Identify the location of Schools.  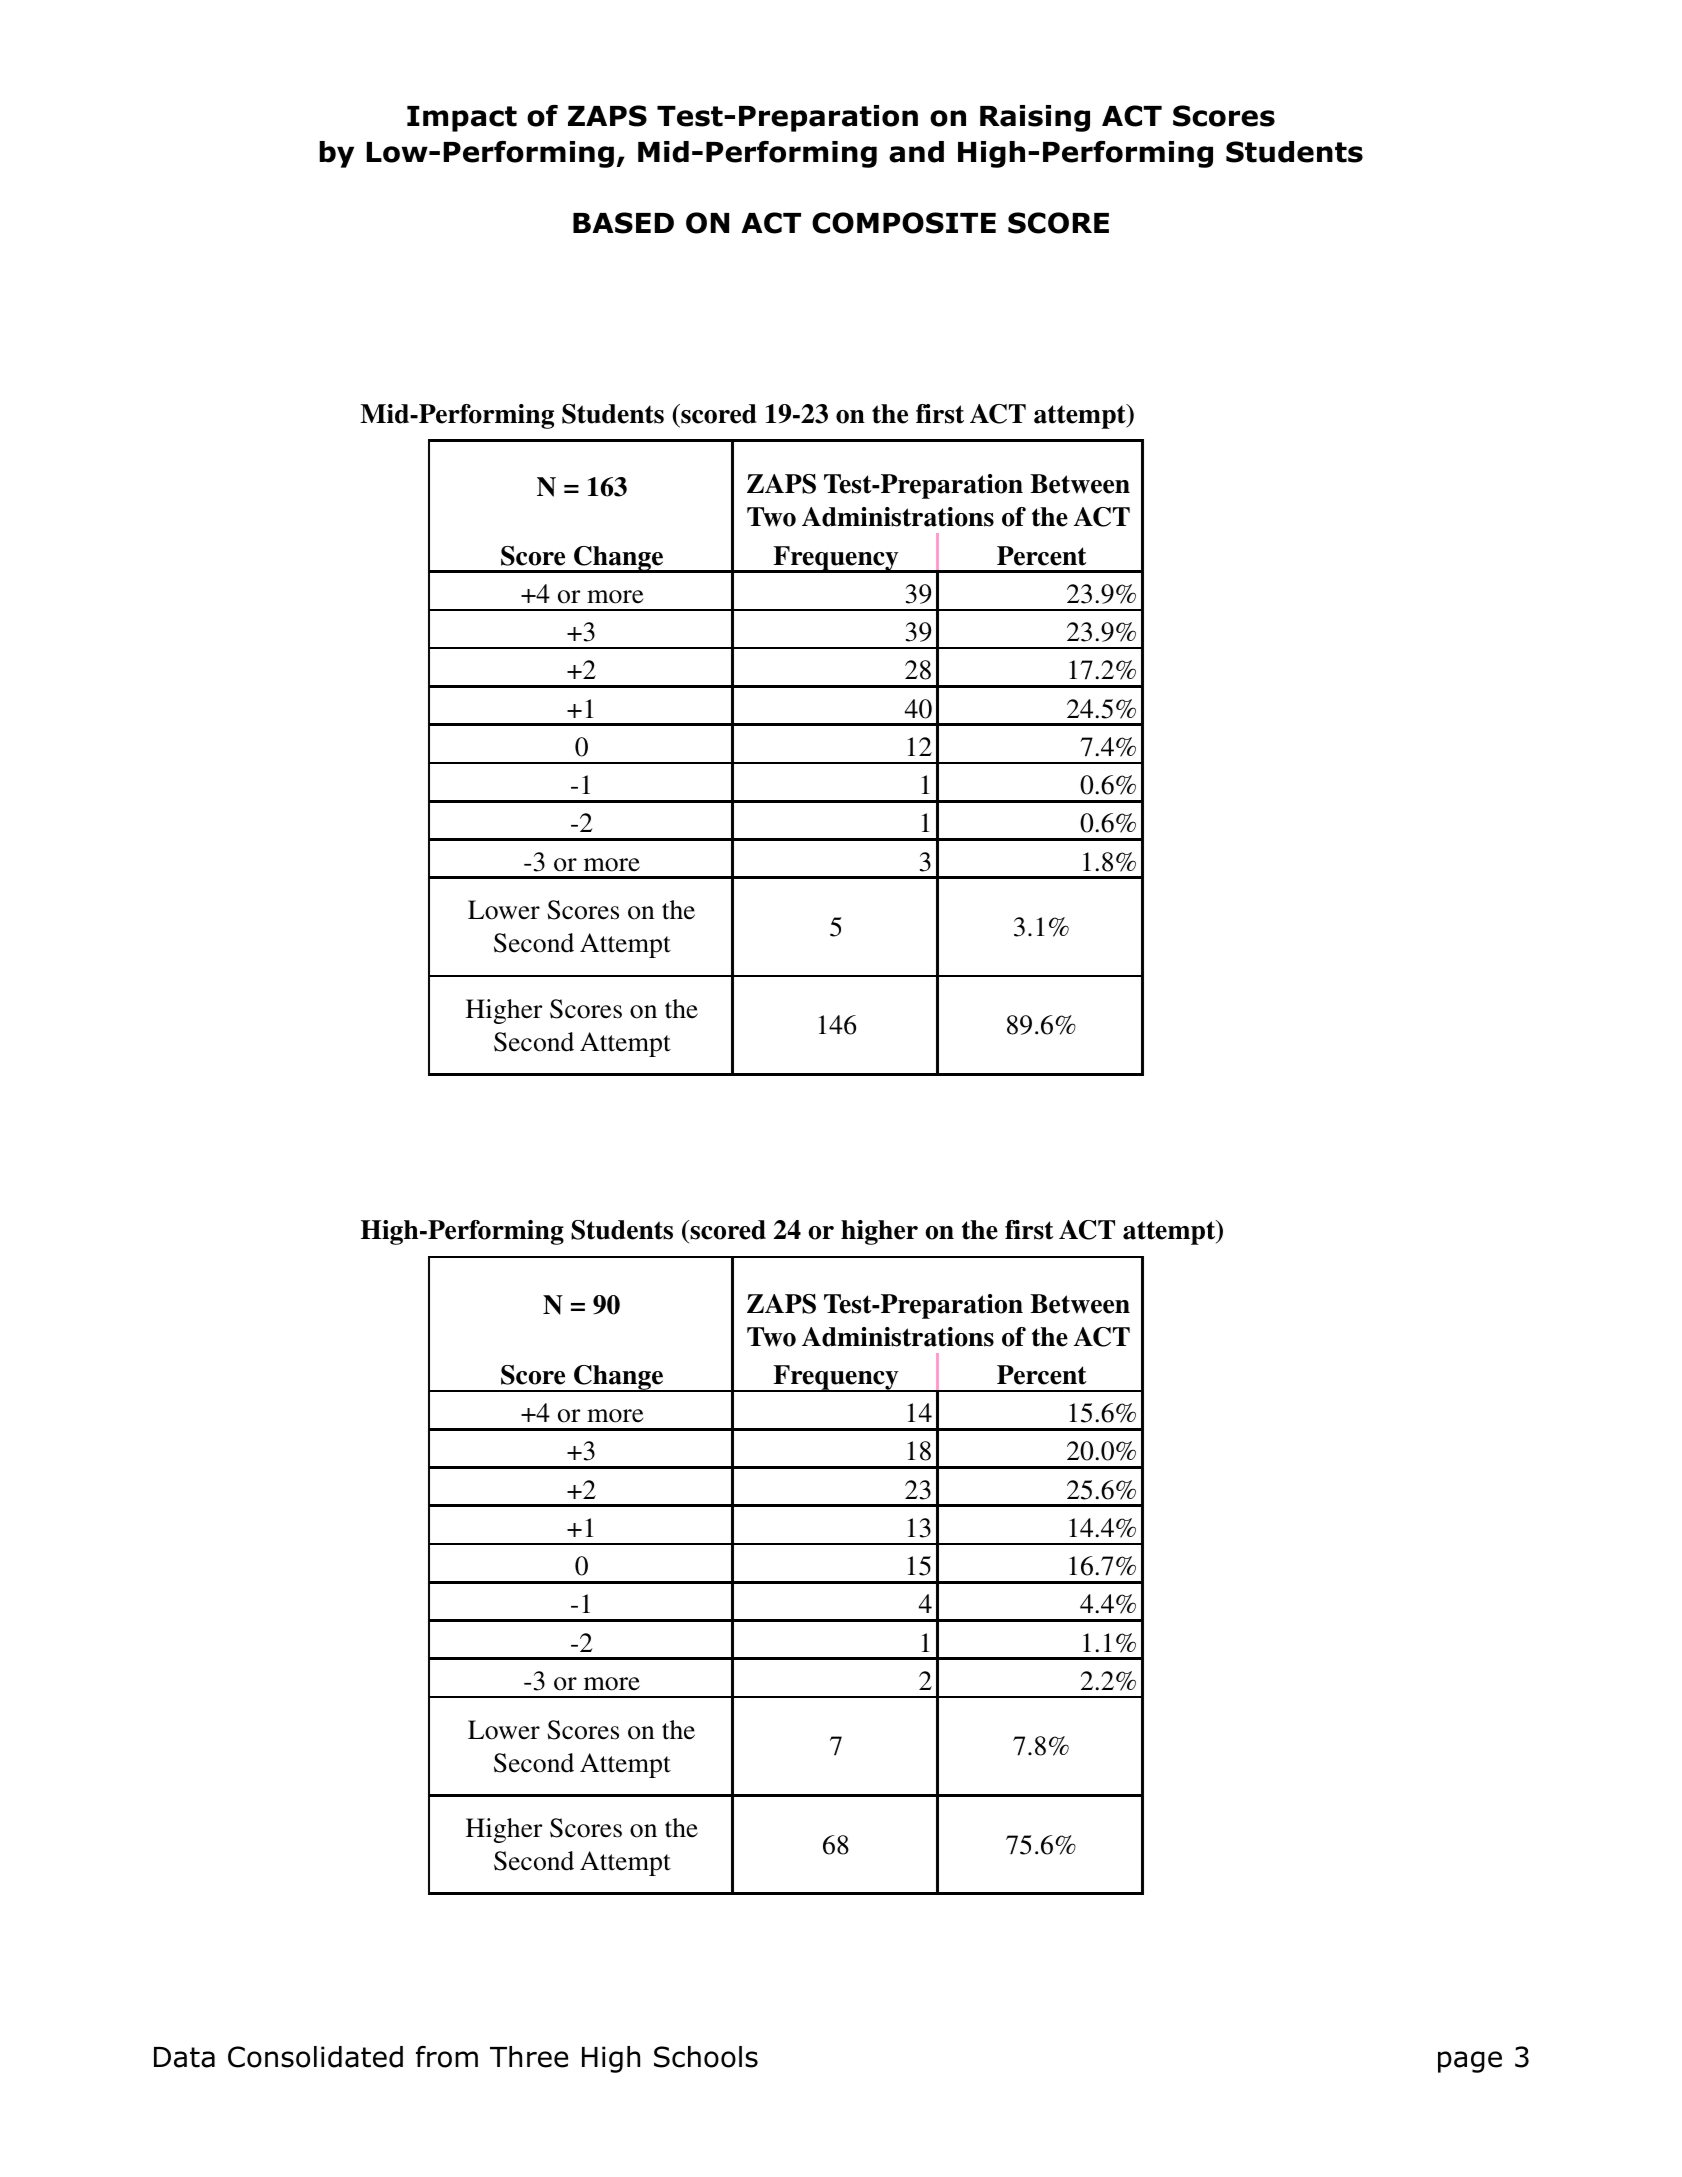
(706, 2057).
